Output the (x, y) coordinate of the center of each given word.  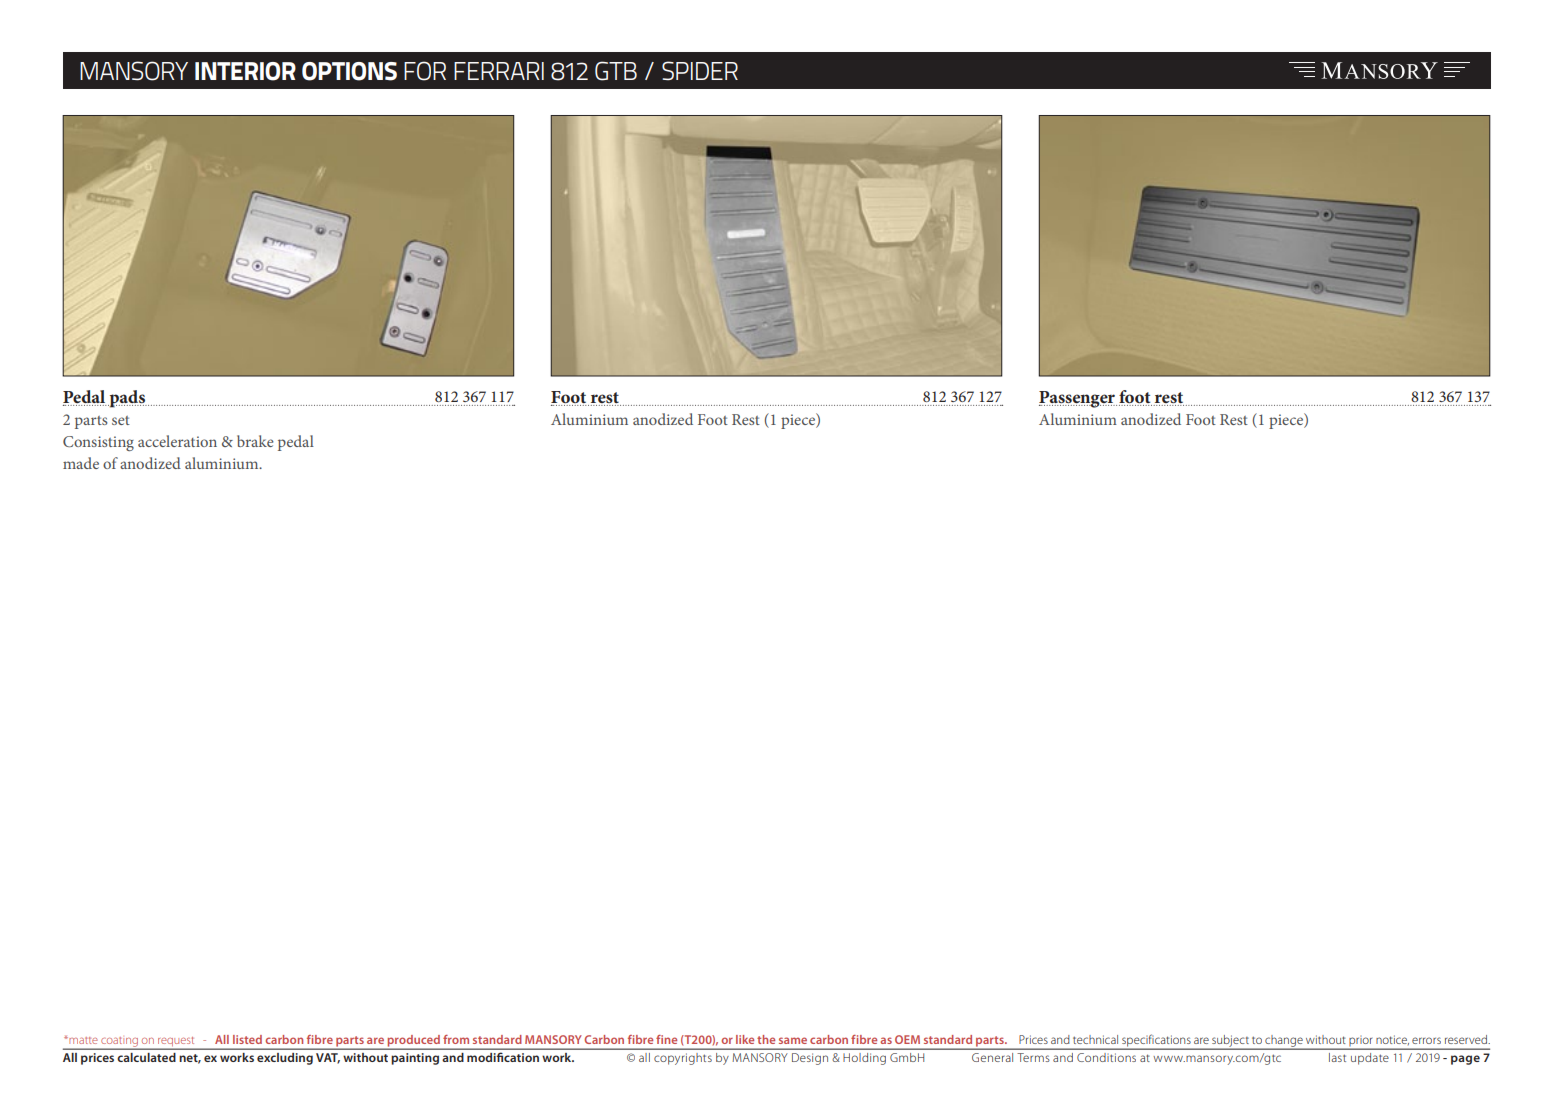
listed (247, 1039)
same (793, 1040)
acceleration (177, 441)
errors (1426, 1040)
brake (255, 441)
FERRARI (499, 71)
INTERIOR (245, 71)
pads (127, 399)
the (766, 1039)
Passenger (1078, 399)
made (81, 463)
